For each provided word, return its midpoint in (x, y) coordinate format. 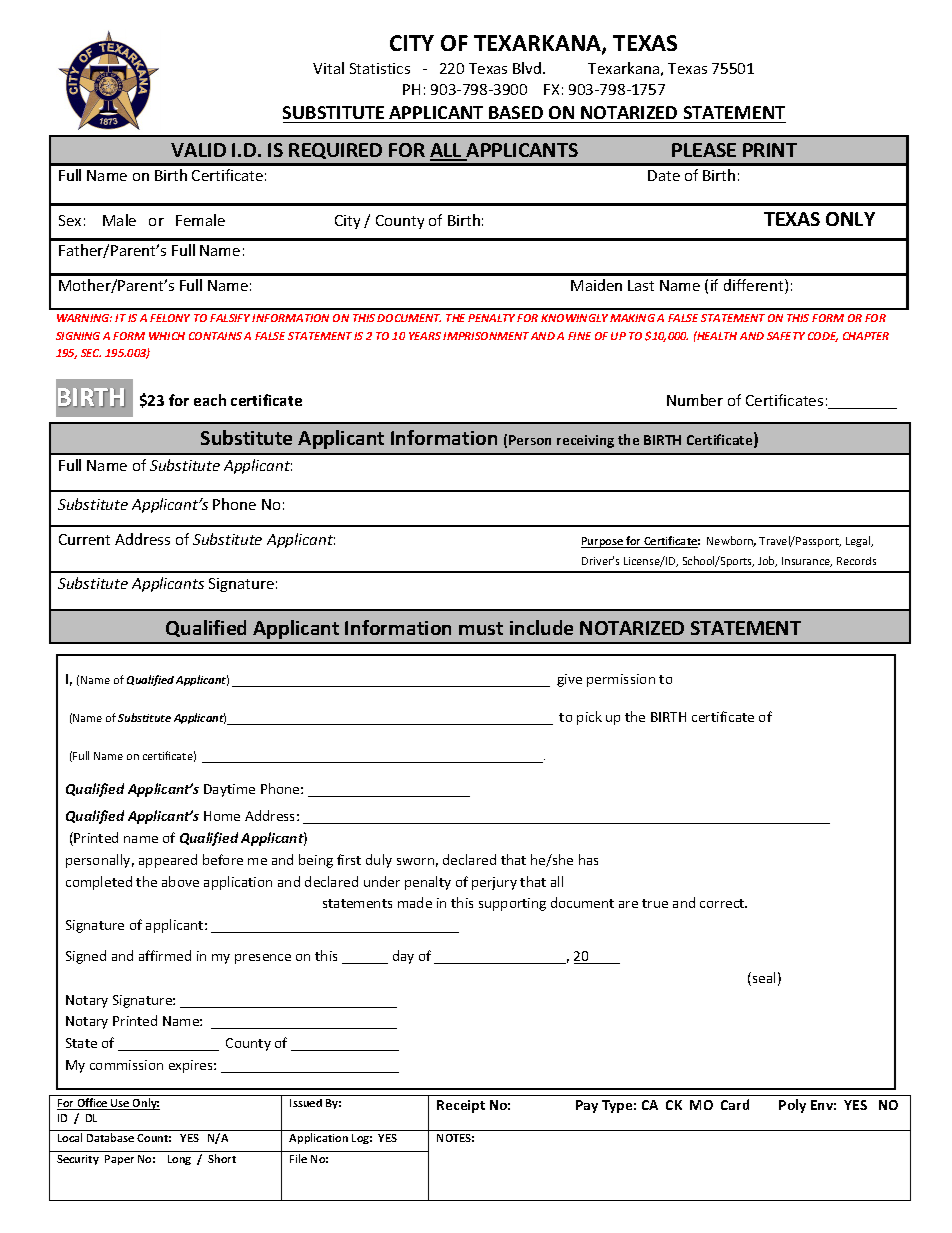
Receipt (461, 1106)
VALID (198, 150)
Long (179, 1160)
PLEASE (704, 150)
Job (767, 561)
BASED (516, 112)
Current (84, 539)
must (481, 628)
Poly (792, 1106)
